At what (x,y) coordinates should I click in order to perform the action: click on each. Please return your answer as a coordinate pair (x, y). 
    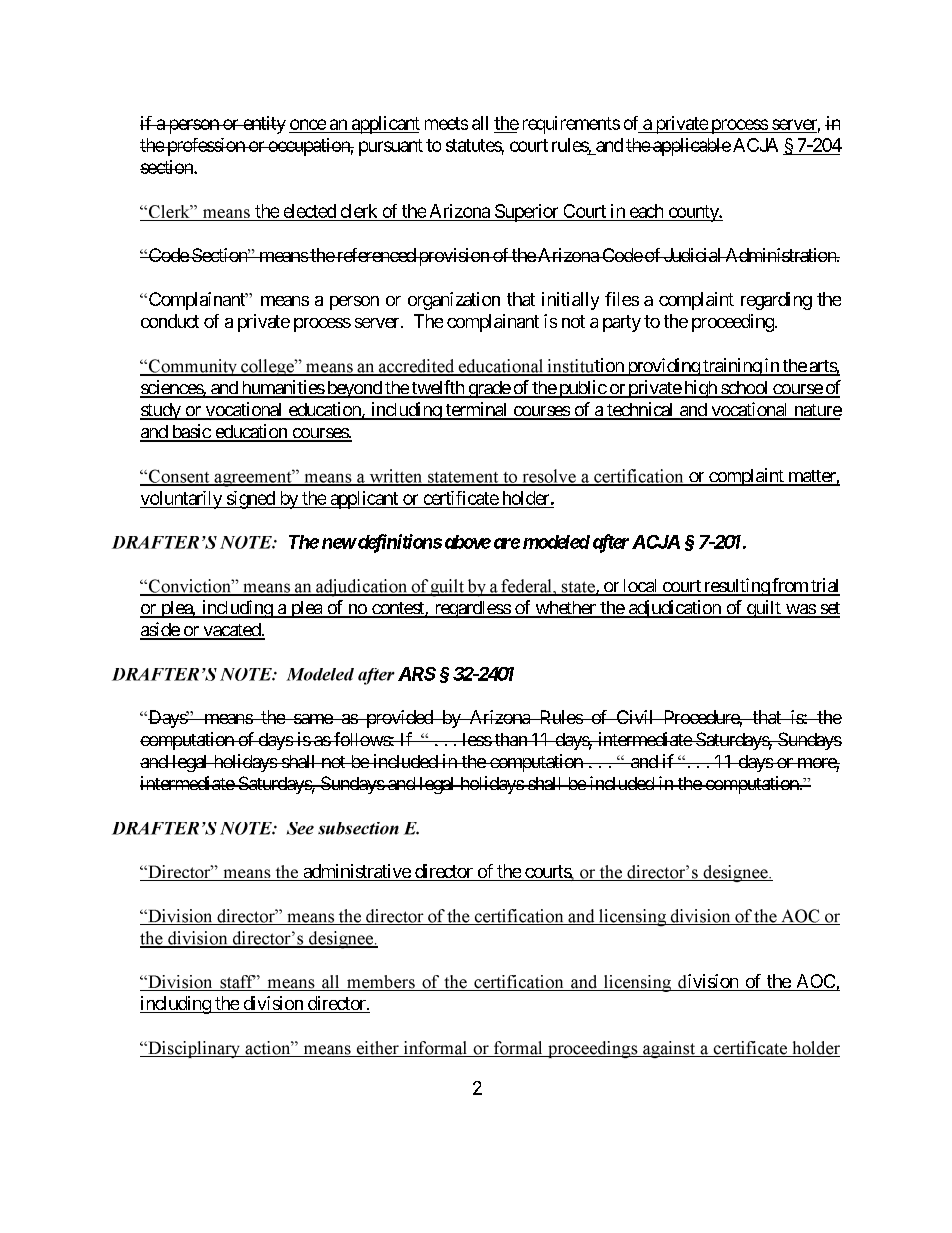
    Looking at the image, I should click on (646, 211).
